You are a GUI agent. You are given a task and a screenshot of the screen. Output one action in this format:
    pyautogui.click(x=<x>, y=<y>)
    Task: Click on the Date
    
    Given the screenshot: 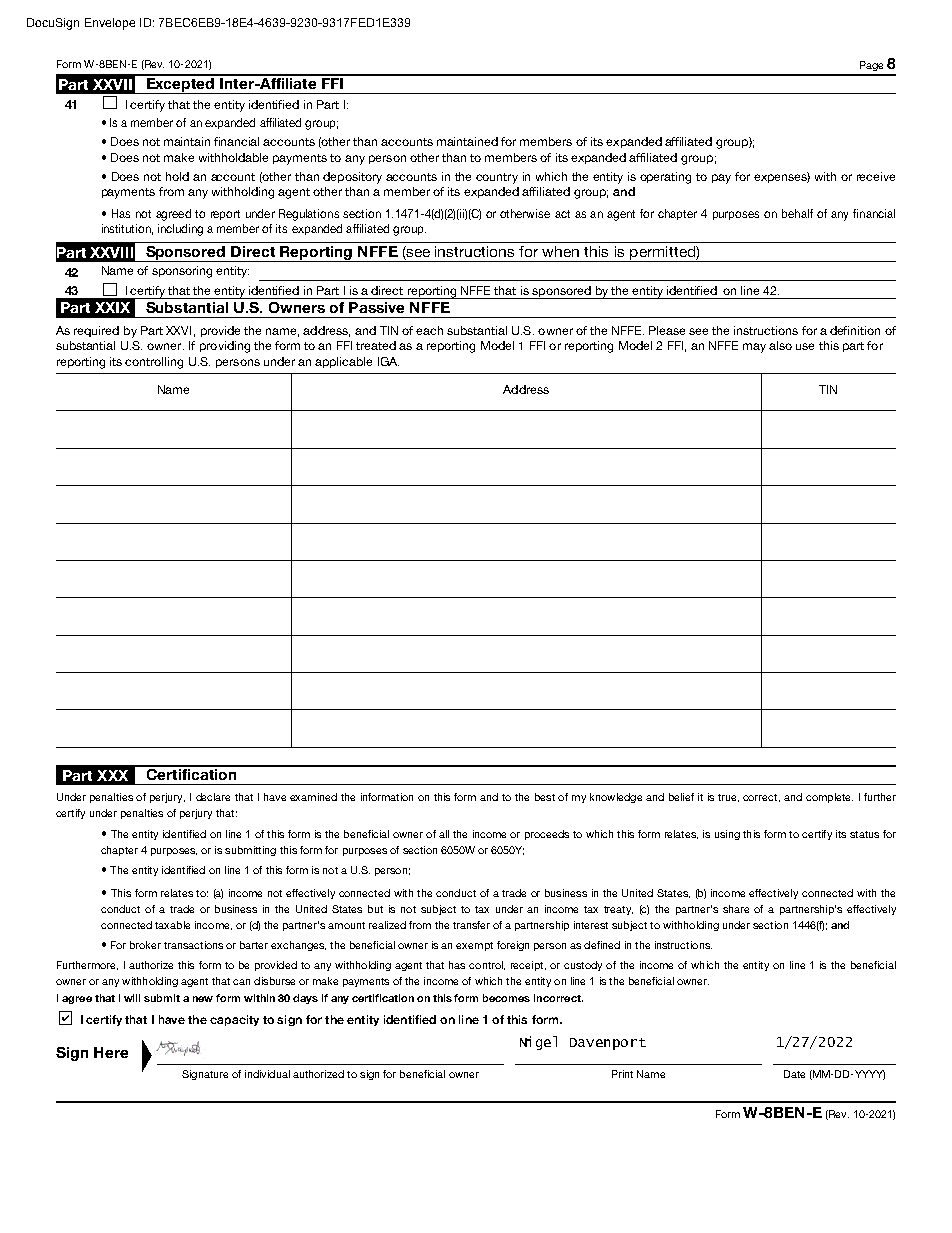 What is the action you would take?
    pyautogui.click(x=794, y=1074)
